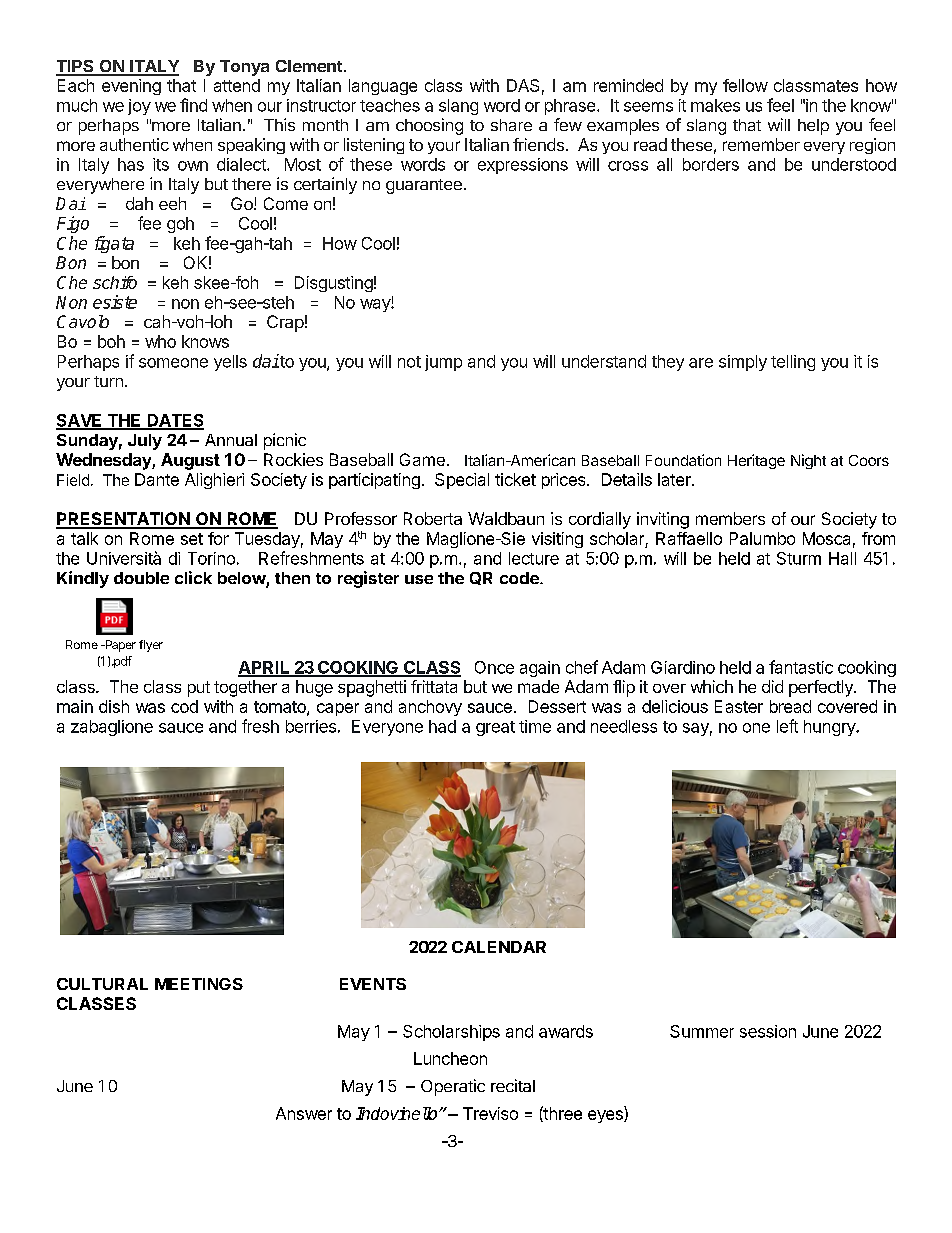 The image size is (952, 1233). Describe the element at coordinates (799, 558) in the page. I see `Sturm` at that location.
